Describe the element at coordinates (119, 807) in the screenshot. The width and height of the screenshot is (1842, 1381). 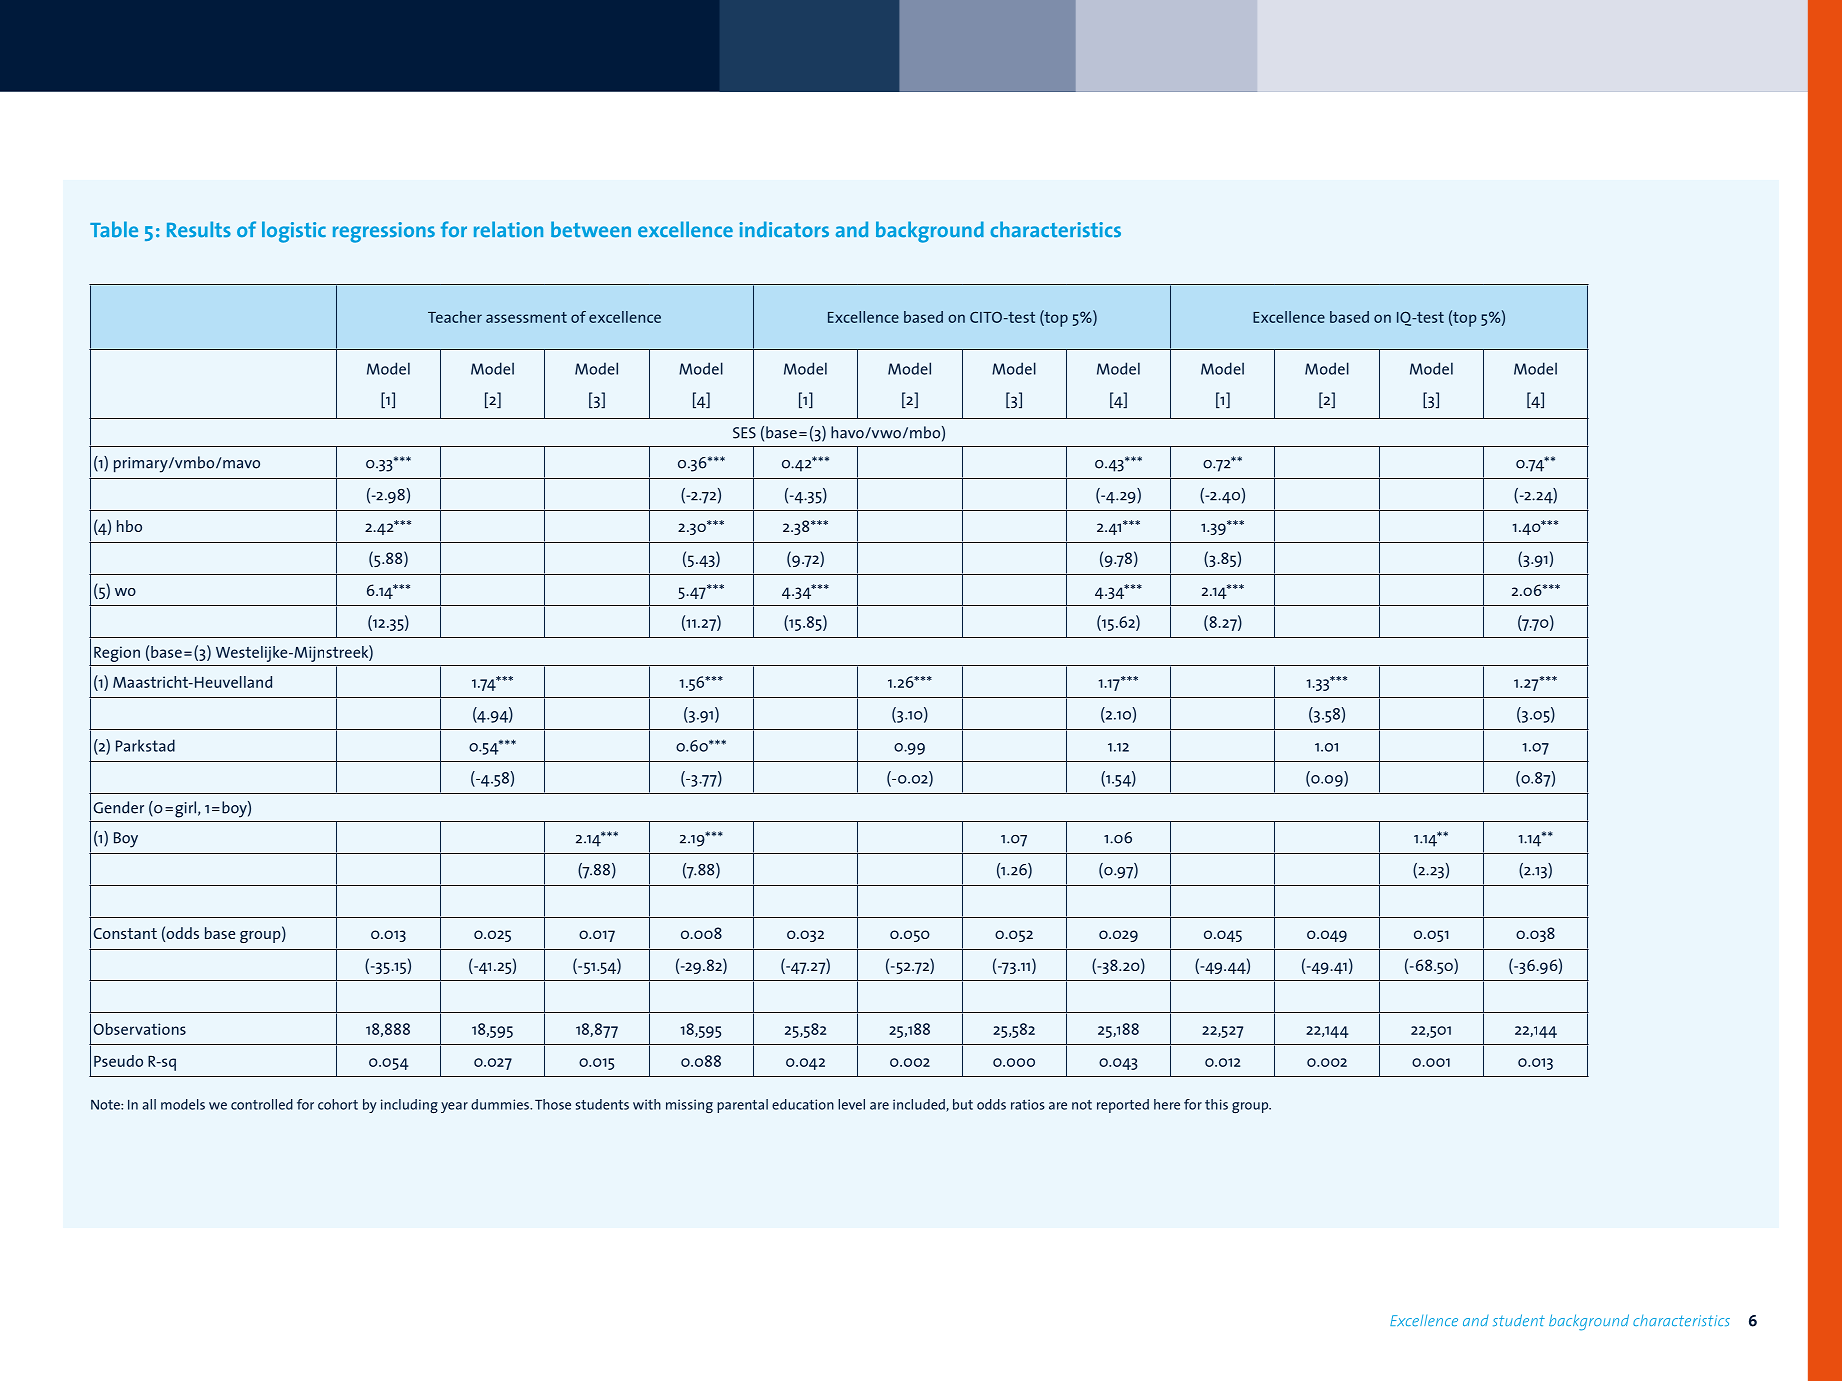
I see `Gender` at that location.
